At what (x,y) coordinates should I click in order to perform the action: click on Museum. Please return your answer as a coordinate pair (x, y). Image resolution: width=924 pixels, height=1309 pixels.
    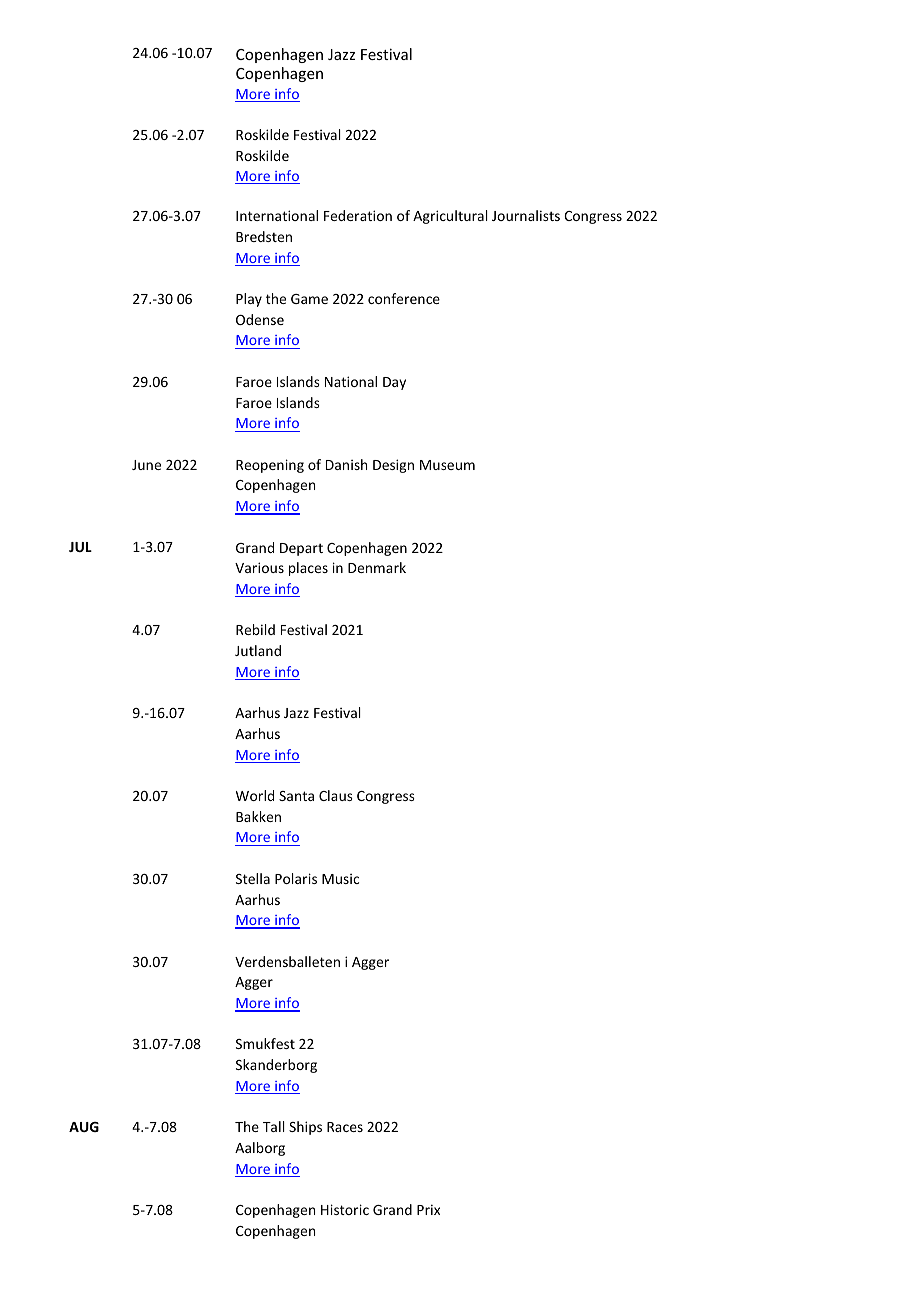
    Looking at the image, I should click on (447, 465).
